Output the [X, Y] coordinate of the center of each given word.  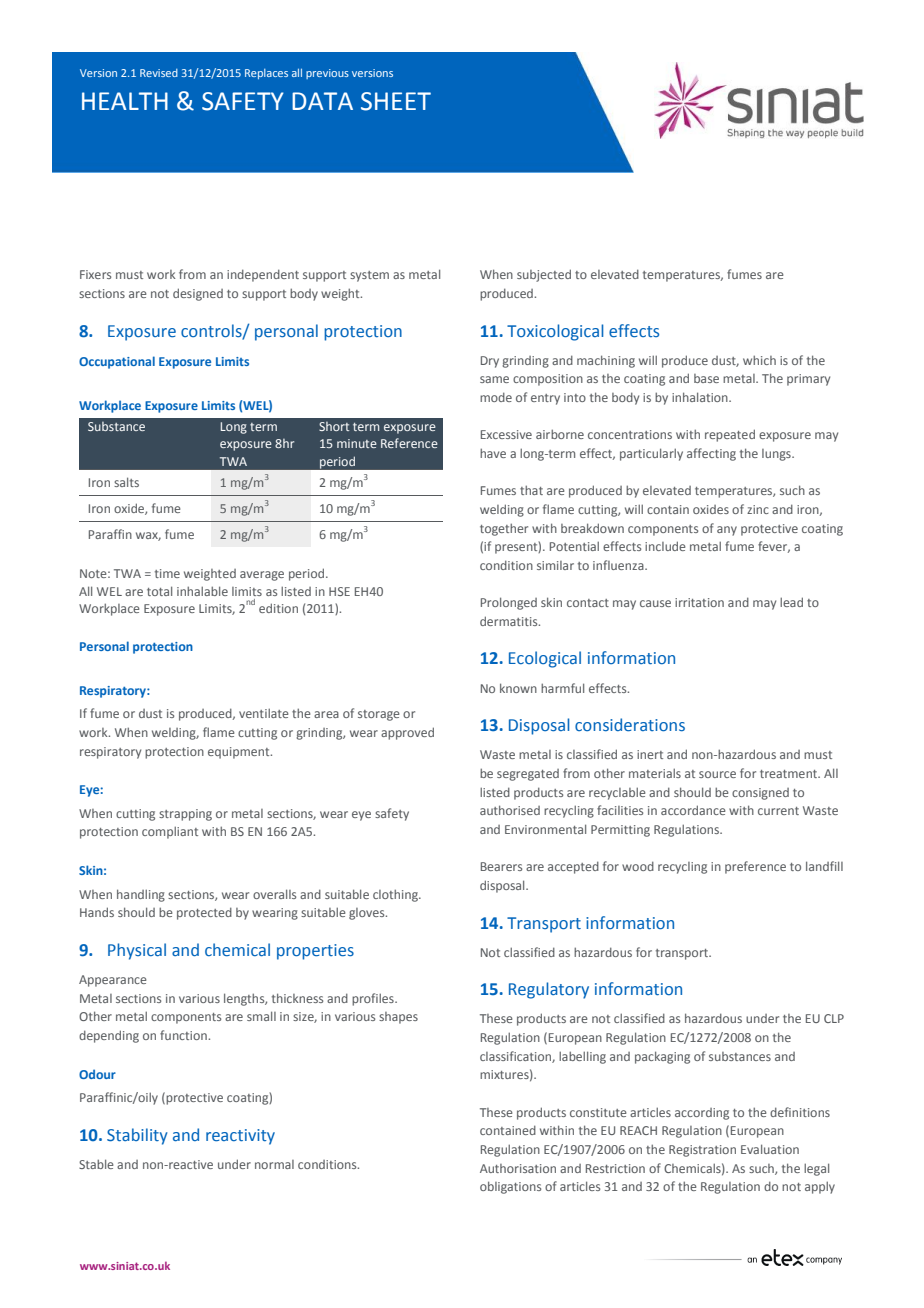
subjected [544, 275]
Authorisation [518, 1168]
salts [126, 482]
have [493, 453]
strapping [185, 815]
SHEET [396, 101]
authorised [510, 810]
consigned [760, 794]
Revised [159, 73]
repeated [730, 435]
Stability [137, 1136]
